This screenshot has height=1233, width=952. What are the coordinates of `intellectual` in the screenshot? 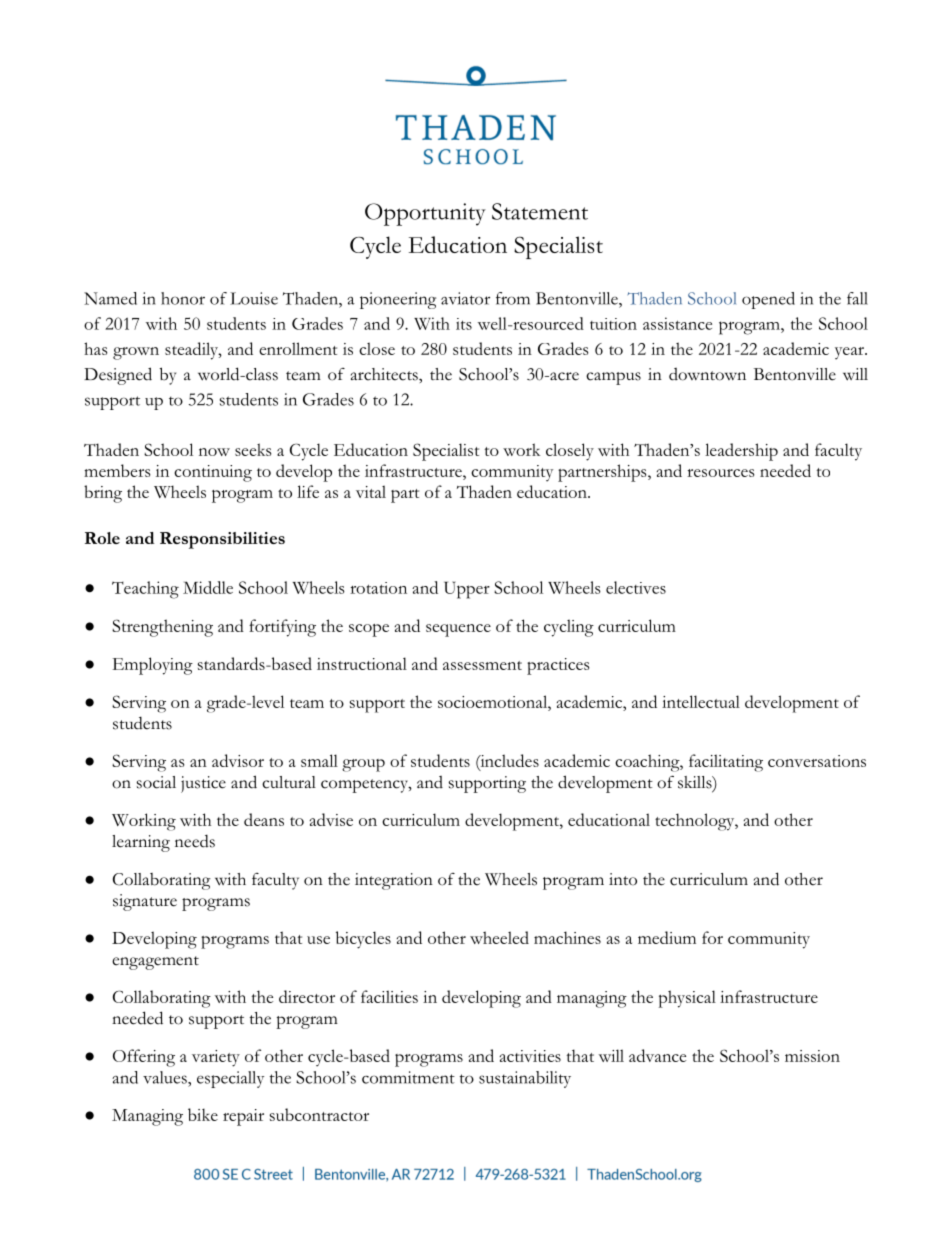 It's located at (701, 701).
